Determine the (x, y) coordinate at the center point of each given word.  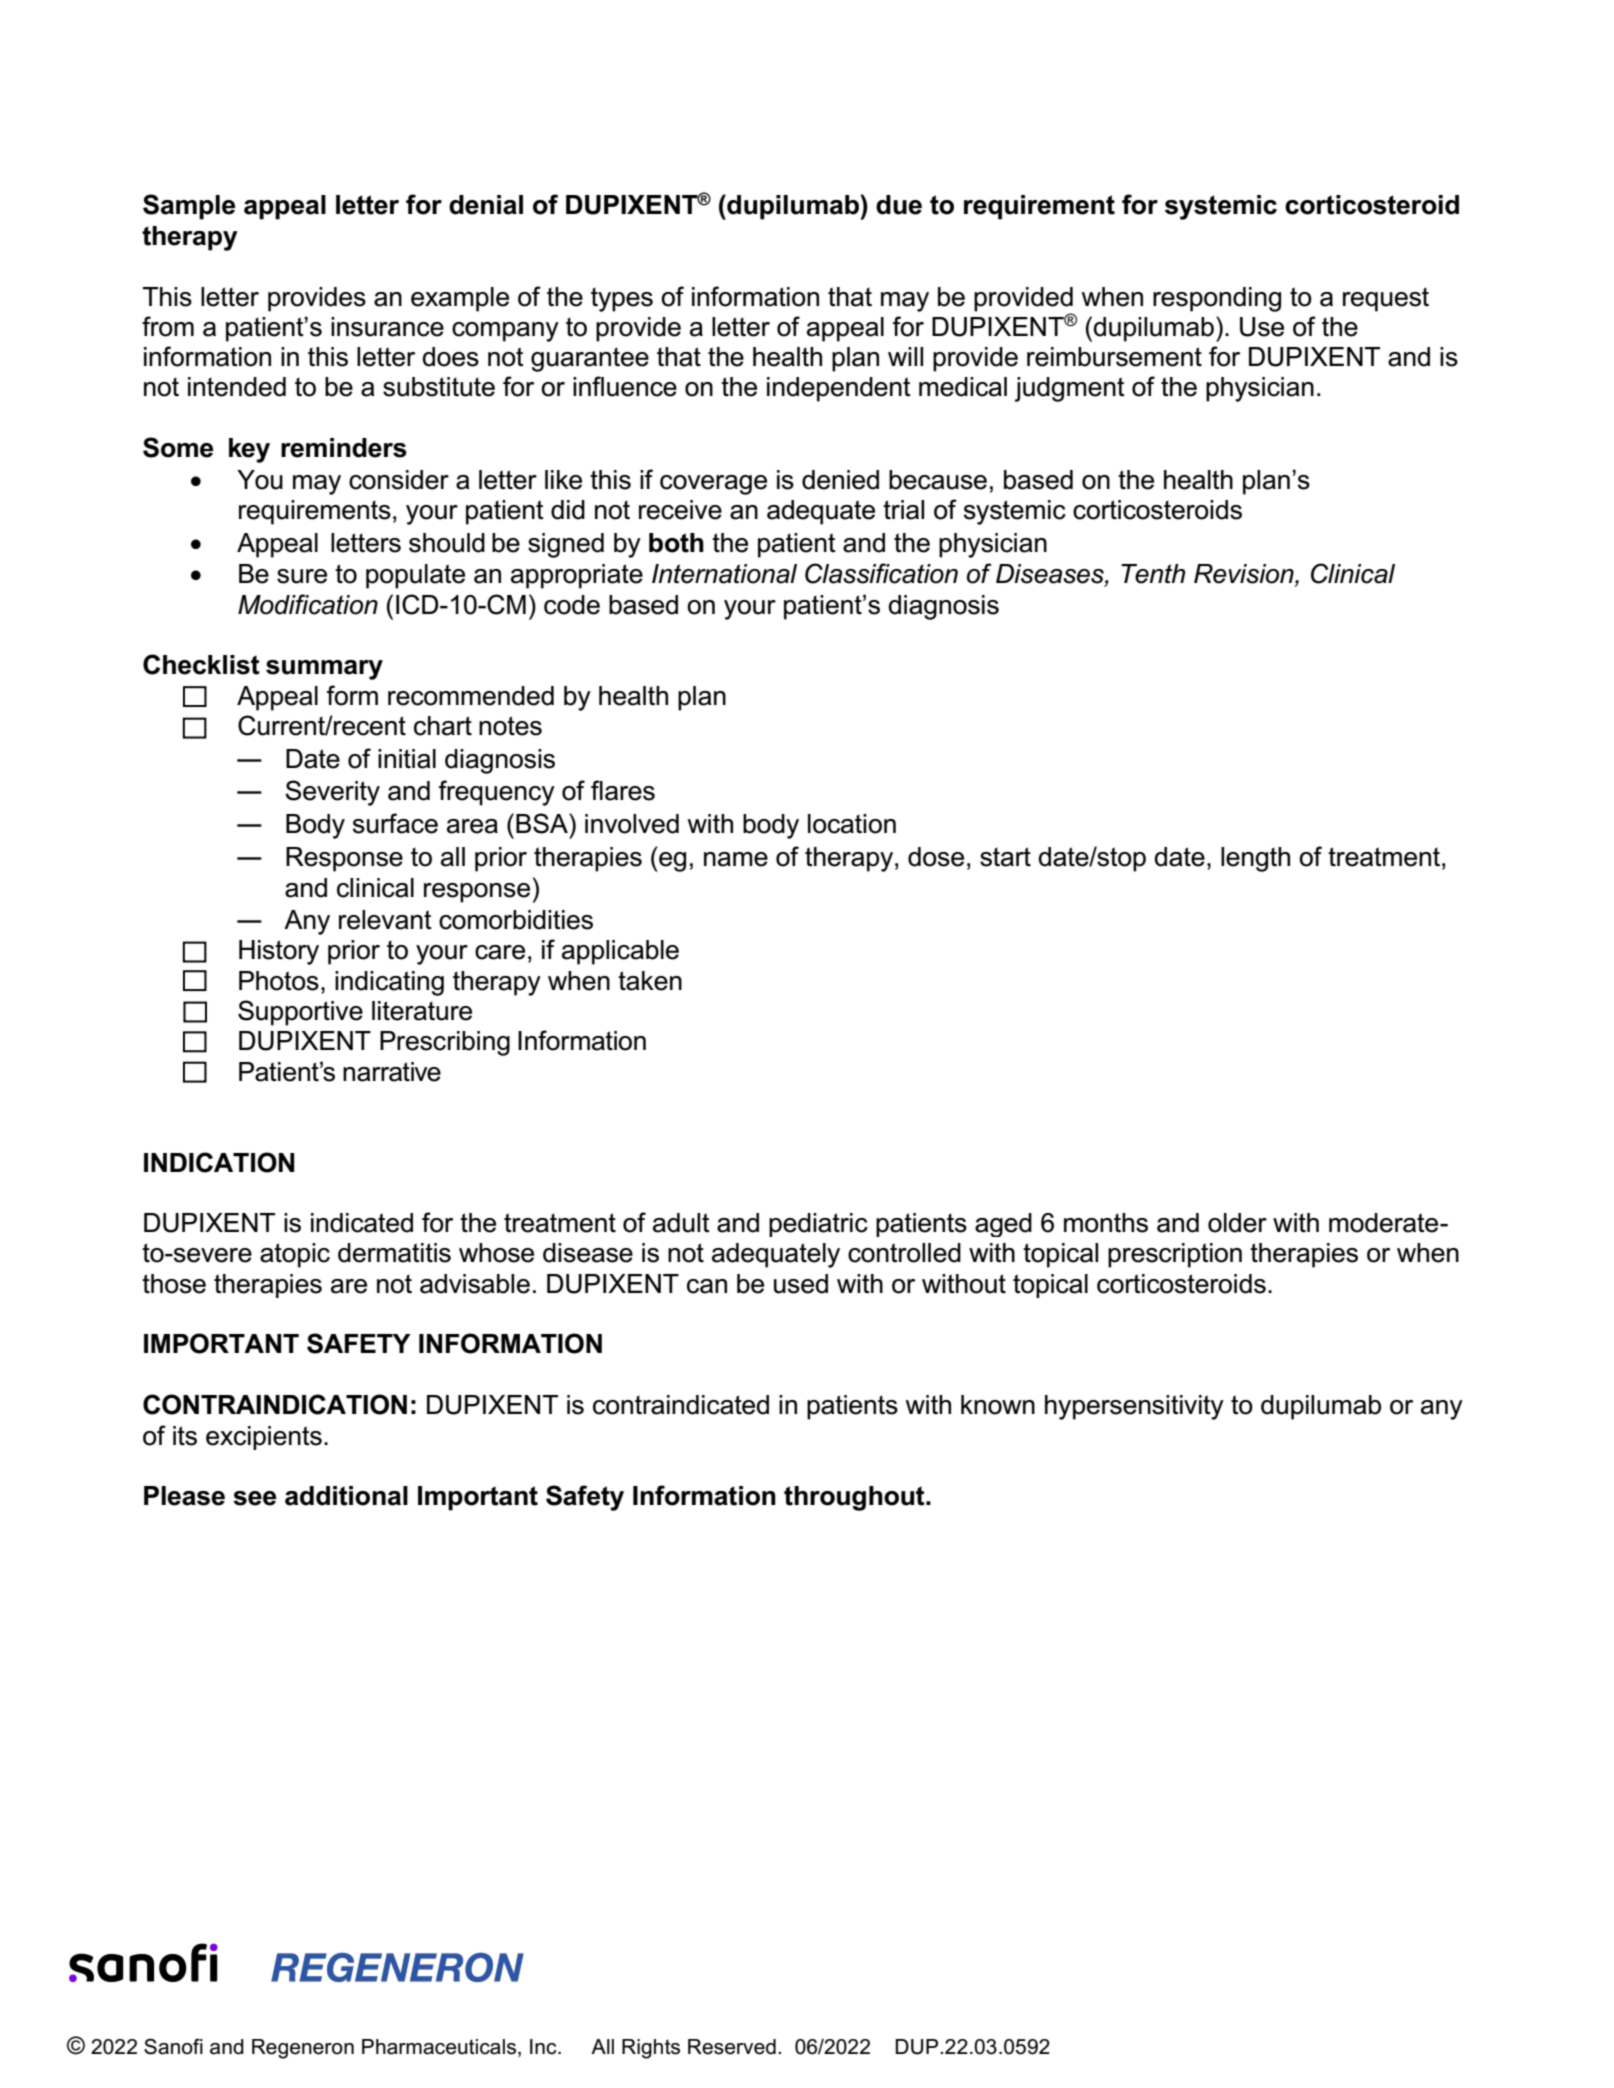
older (1237, 1223)
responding (1217, 299)
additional (346, 1496)
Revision (1245, 575)
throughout (855, 1498)
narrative (392, 1072)
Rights (651, 2049)
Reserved (732, 2047)
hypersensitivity (1134, 1407)
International (724, 574)
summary (324, 670)
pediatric (818, 1225)
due (899, 205)
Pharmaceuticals (439, 2047)
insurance (387, 327)
